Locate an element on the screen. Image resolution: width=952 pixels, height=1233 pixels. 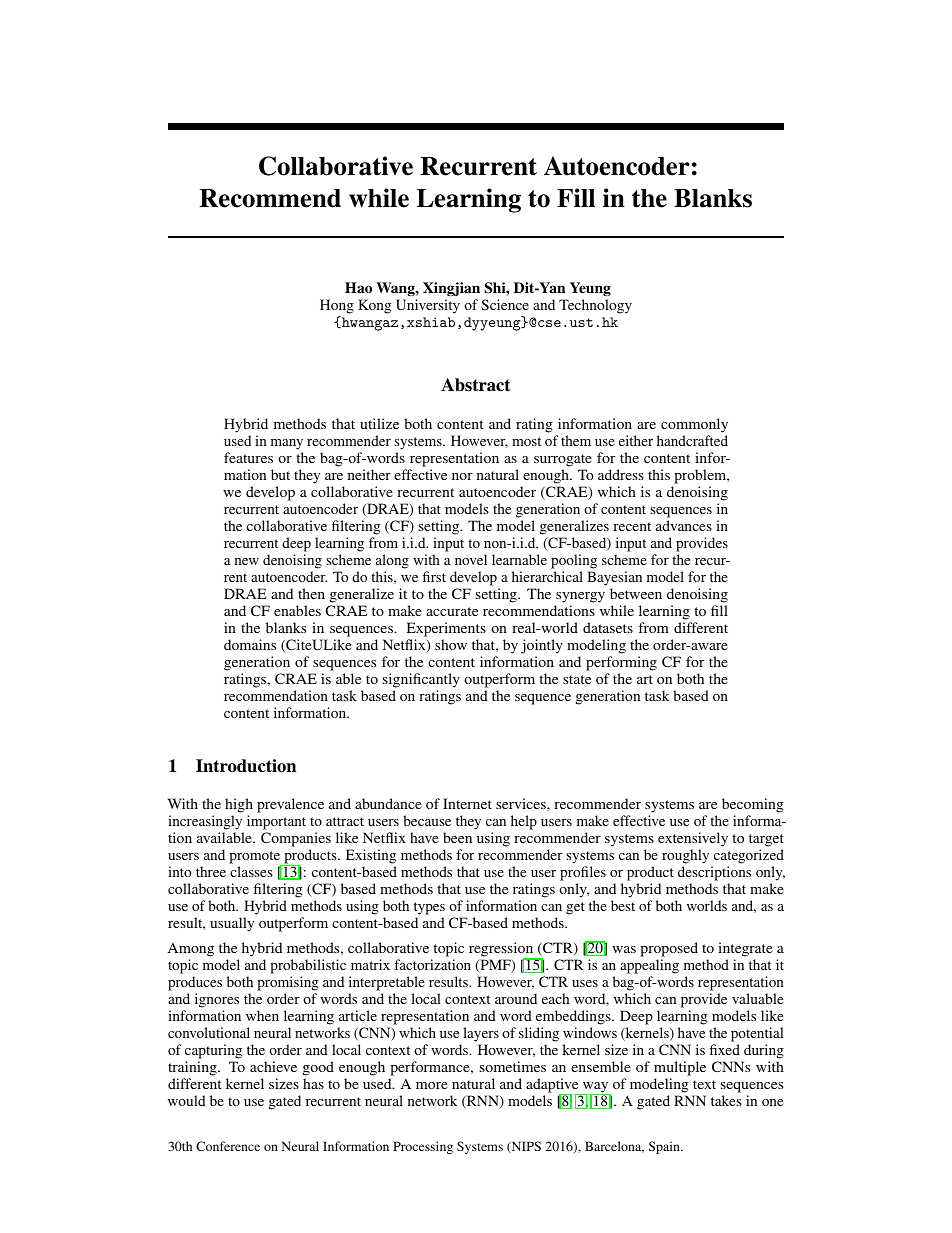
takes is located at coordinates (726, 1100).
